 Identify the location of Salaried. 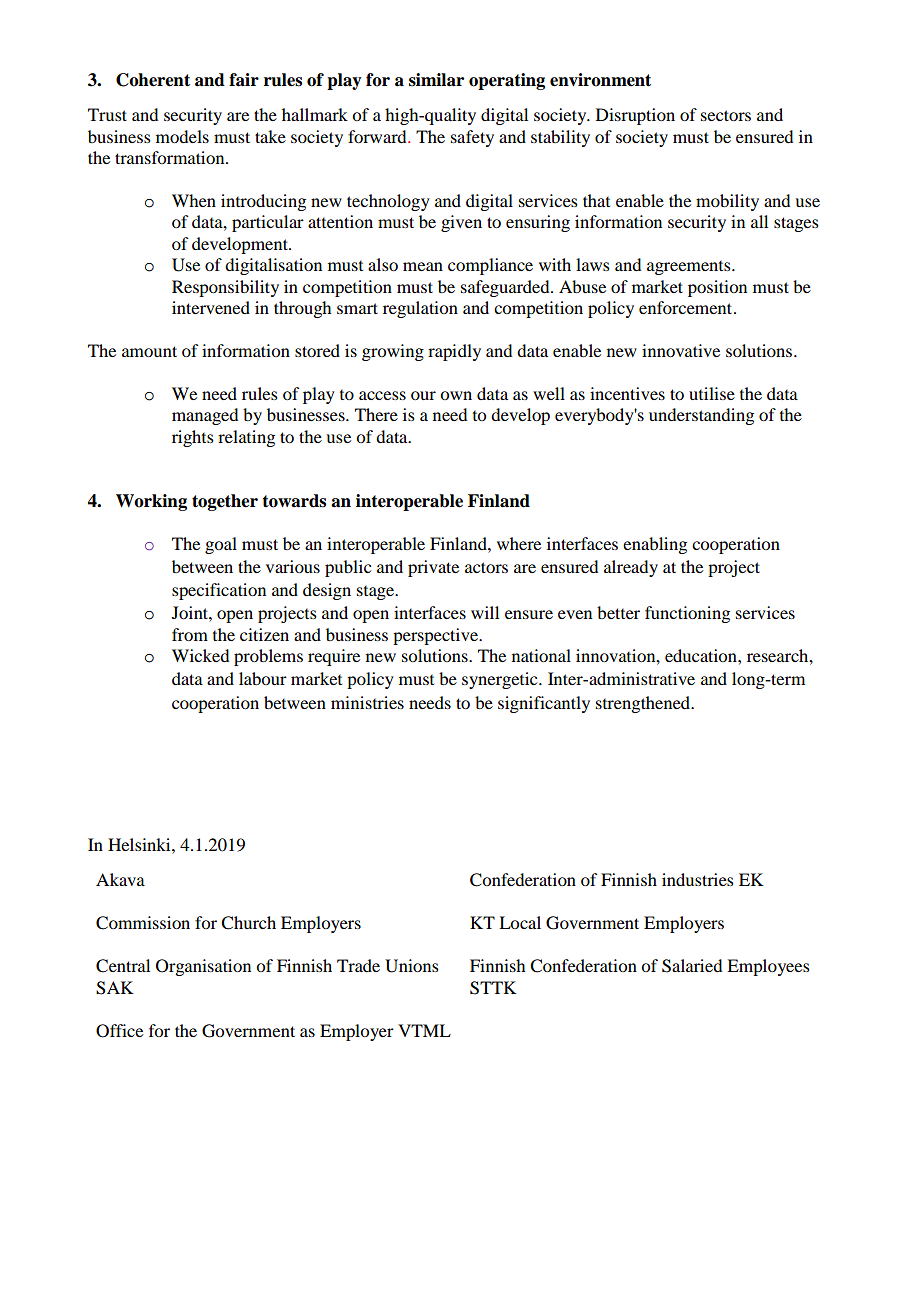
(692, 966).
